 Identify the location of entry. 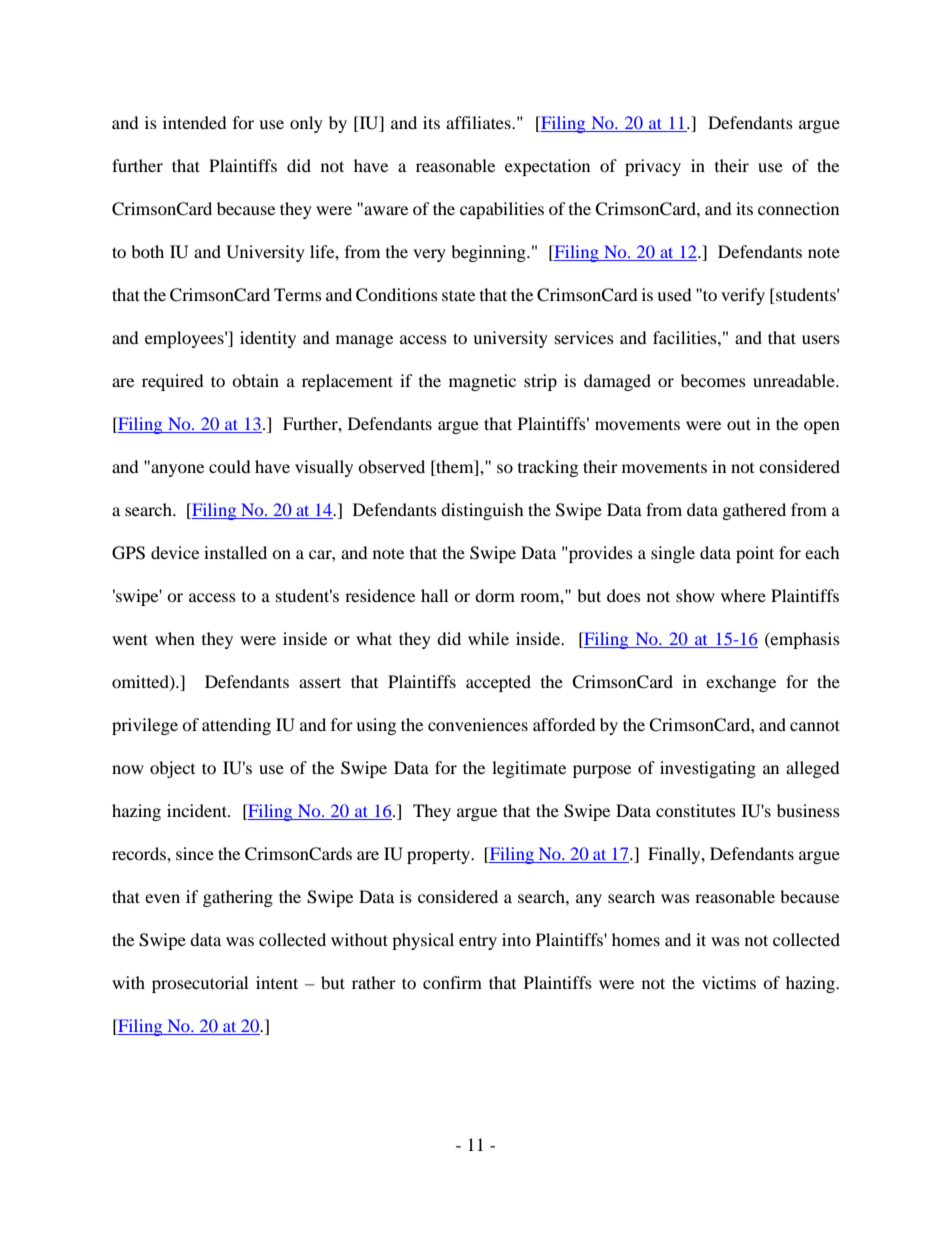
(478, 942).
